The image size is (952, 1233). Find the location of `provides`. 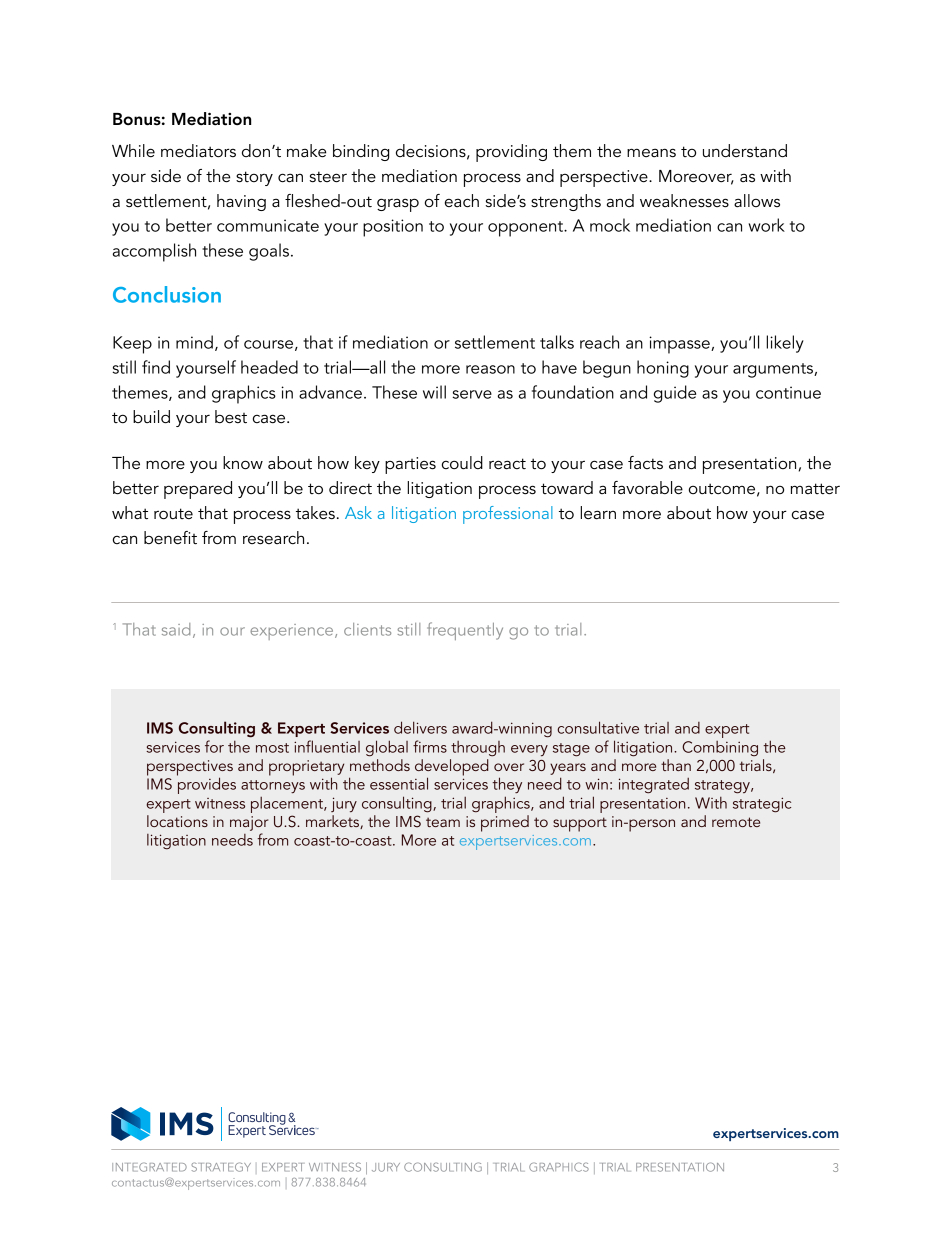

provides is located at coordinates (206, 784).
